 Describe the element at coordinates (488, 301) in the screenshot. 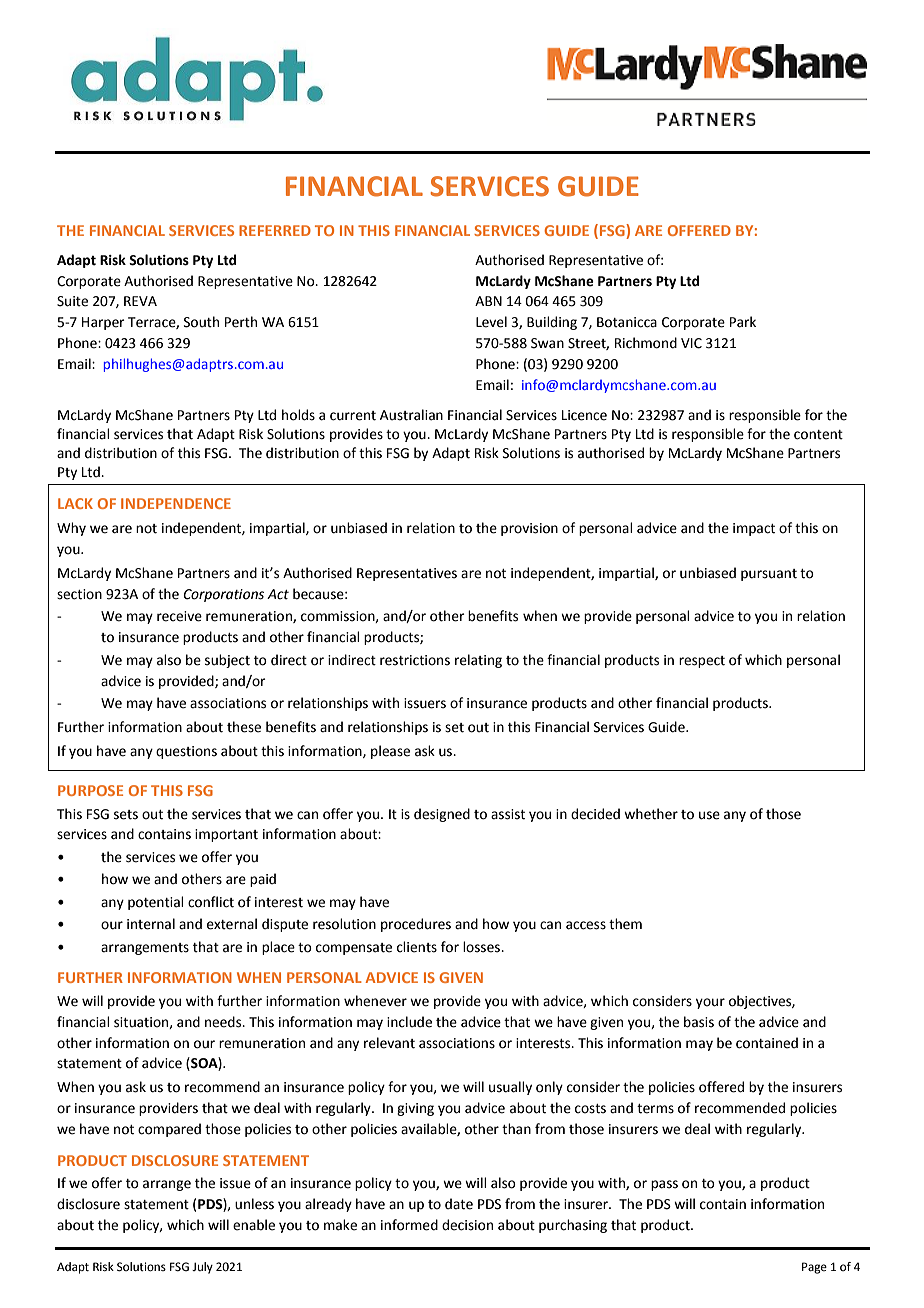

I see `ABN` at that location.
